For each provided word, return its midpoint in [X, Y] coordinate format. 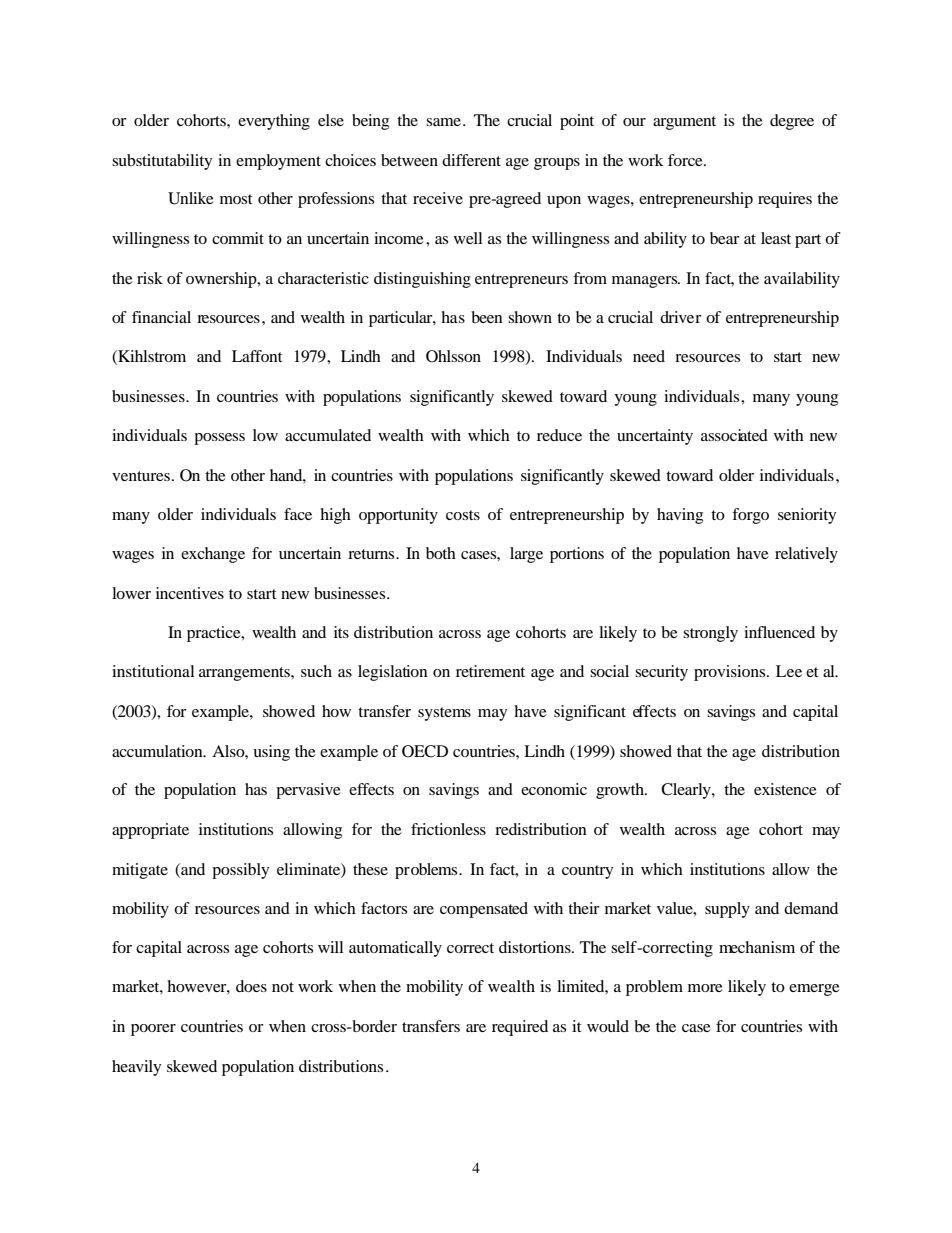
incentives [190, 593]
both [441, 553]
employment [278, 162]
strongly [710, 634]
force [686, 160]
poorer [153, 1030]
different [471, 160]
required [520, 1028]
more [705, 988]
